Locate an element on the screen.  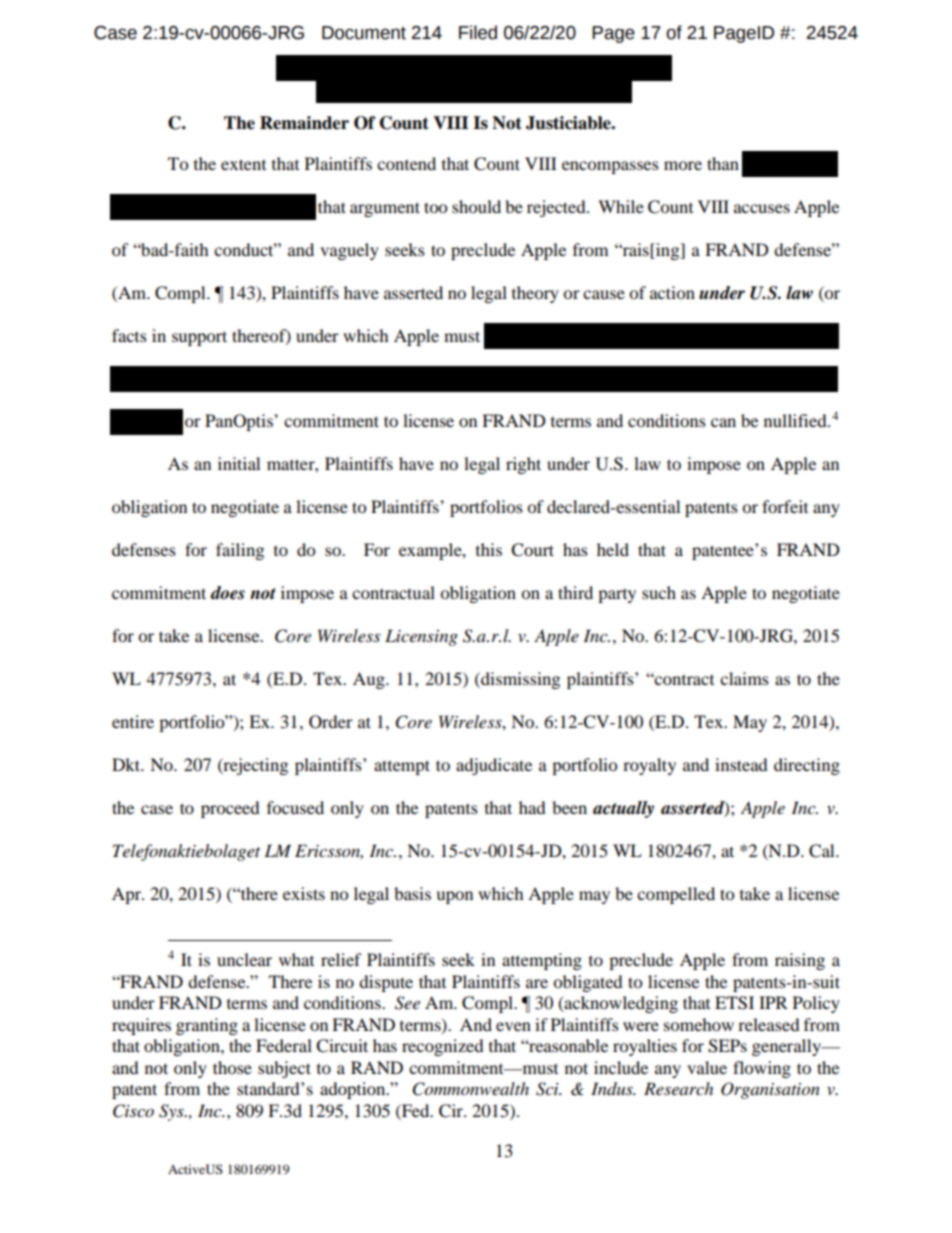
those is located at coordinates (232, 1067).
